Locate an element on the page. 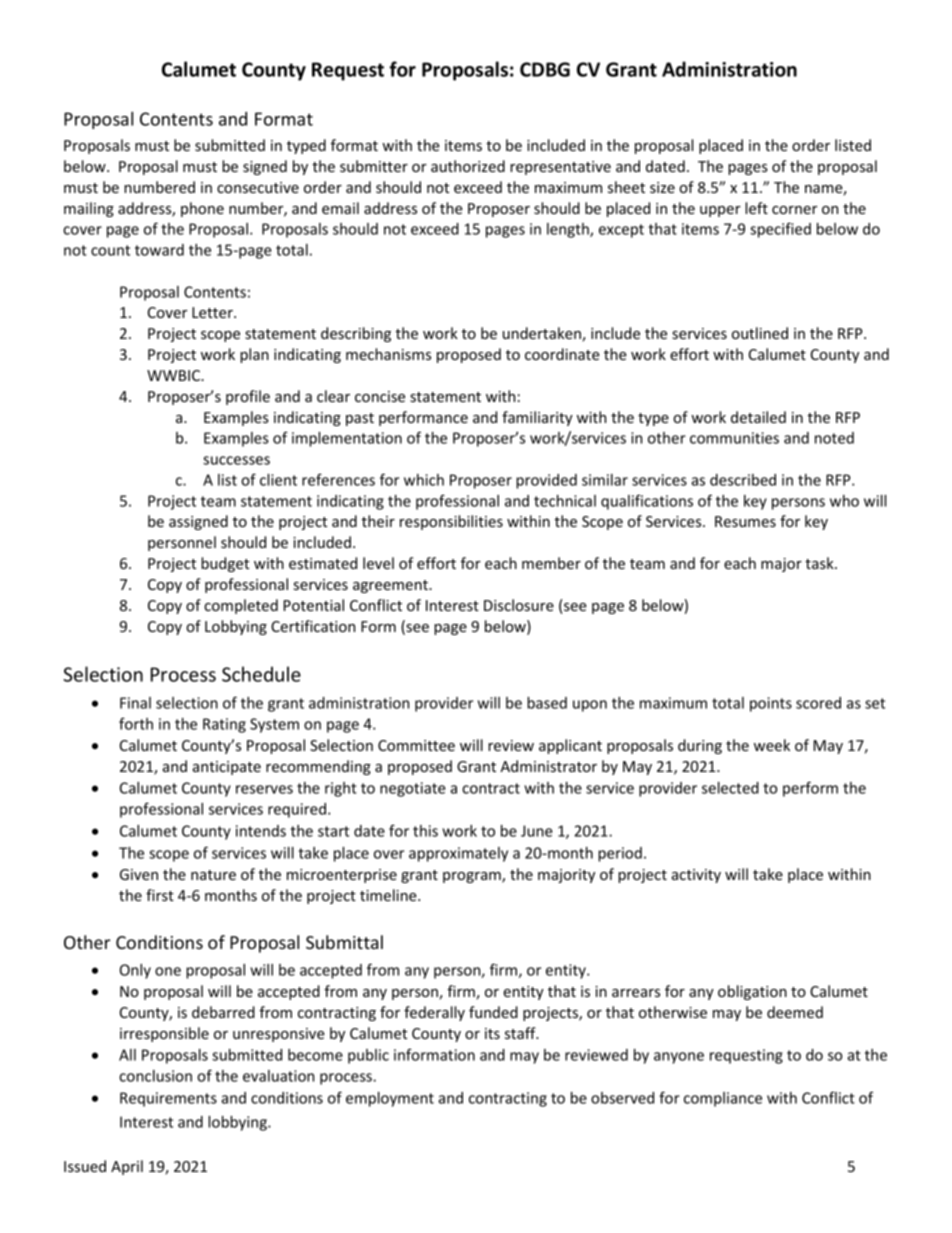 Image resolution: width=952 pixels, height=1233 pixels. negotiate is located at coordinates (413, 789).
